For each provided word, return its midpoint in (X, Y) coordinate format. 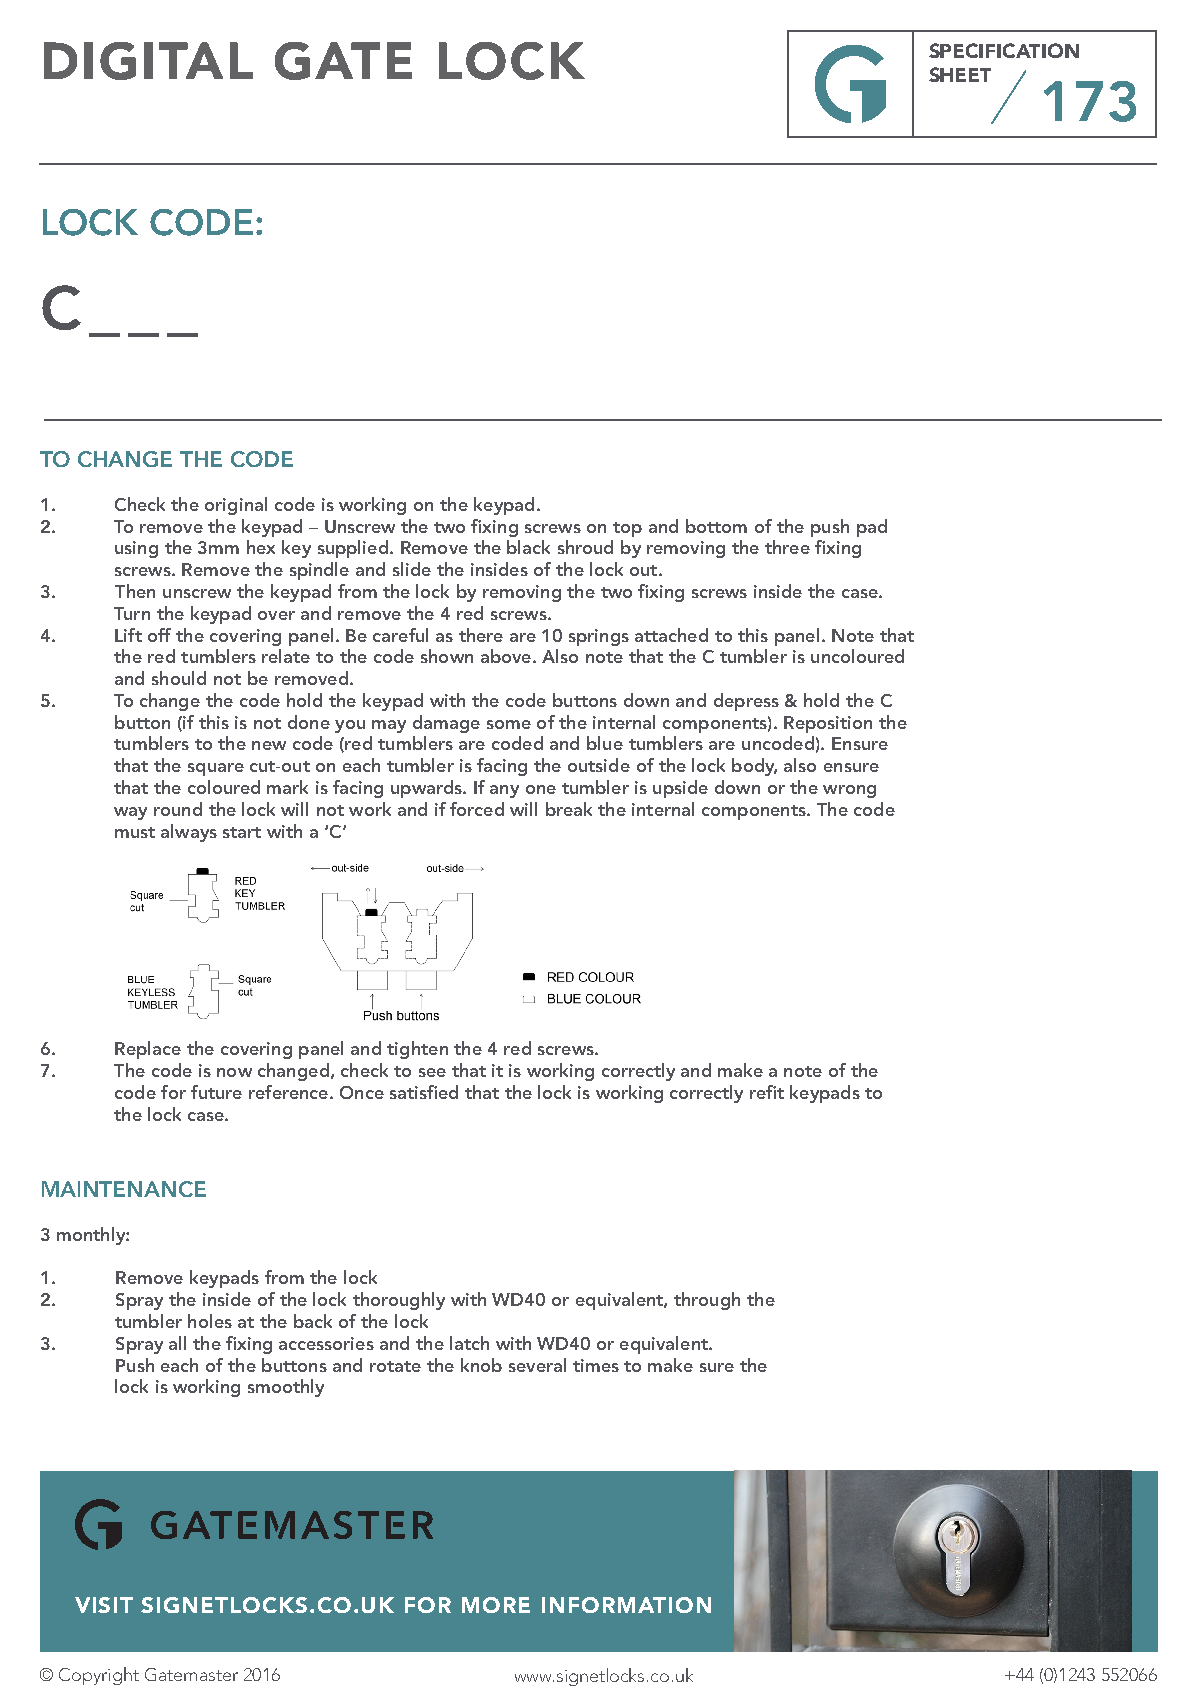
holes (210, 1321)
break (569, 809)
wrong (849, 791)
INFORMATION (626, 1605)
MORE (496, 1605)
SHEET (960, 74)
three (787, 547)
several (537, 1365)
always (189, 833)
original (236, 506)
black (528, 547)
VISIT (104, 1605)
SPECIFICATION (1004, 50)
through (707, 1301)
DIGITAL (148, 61)
